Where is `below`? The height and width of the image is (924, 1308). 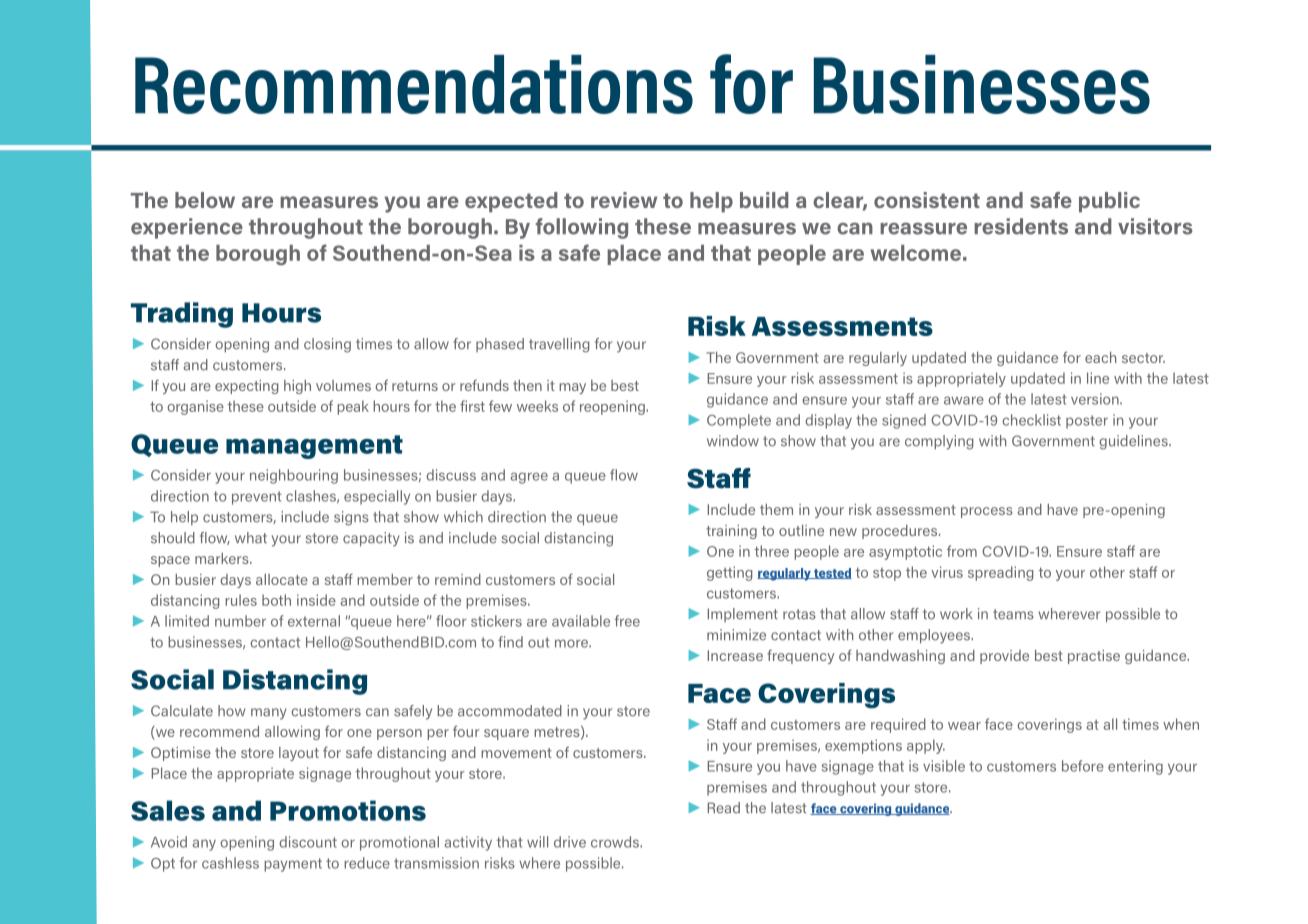 below is located at coordinates (205, 200).
